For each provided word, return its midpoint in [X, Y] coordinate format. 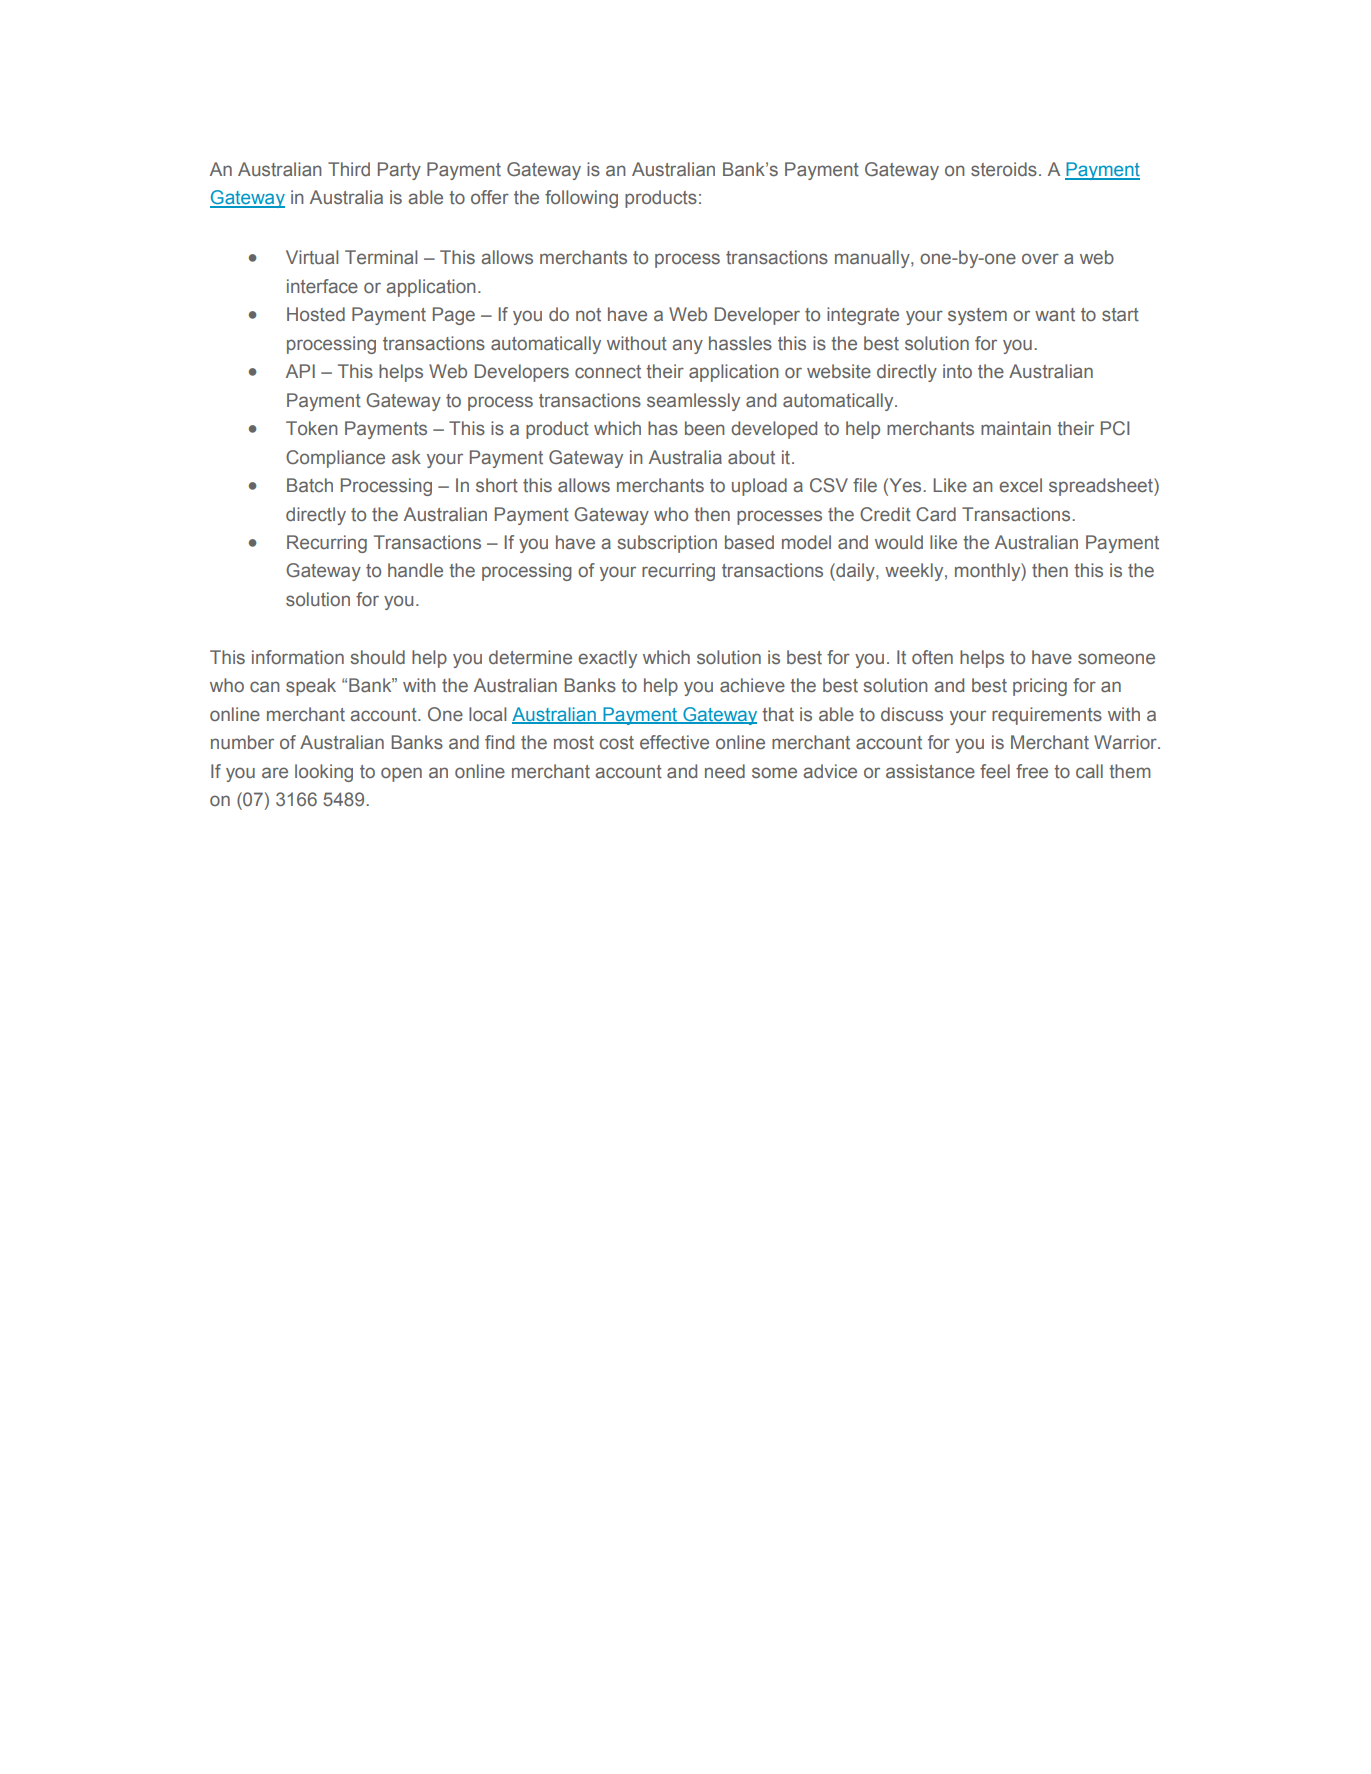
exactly [607, 659]
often [932, 657]
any [687, 346]
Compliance [335, 459]
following [581, 199]
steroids [1004, 169]
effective [674, 742]
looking [324, 773]
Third [349, 169]
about [751, 457]
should [377, 657]
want [1055, 314]
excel [1020, 485]
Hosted [316, 314]
